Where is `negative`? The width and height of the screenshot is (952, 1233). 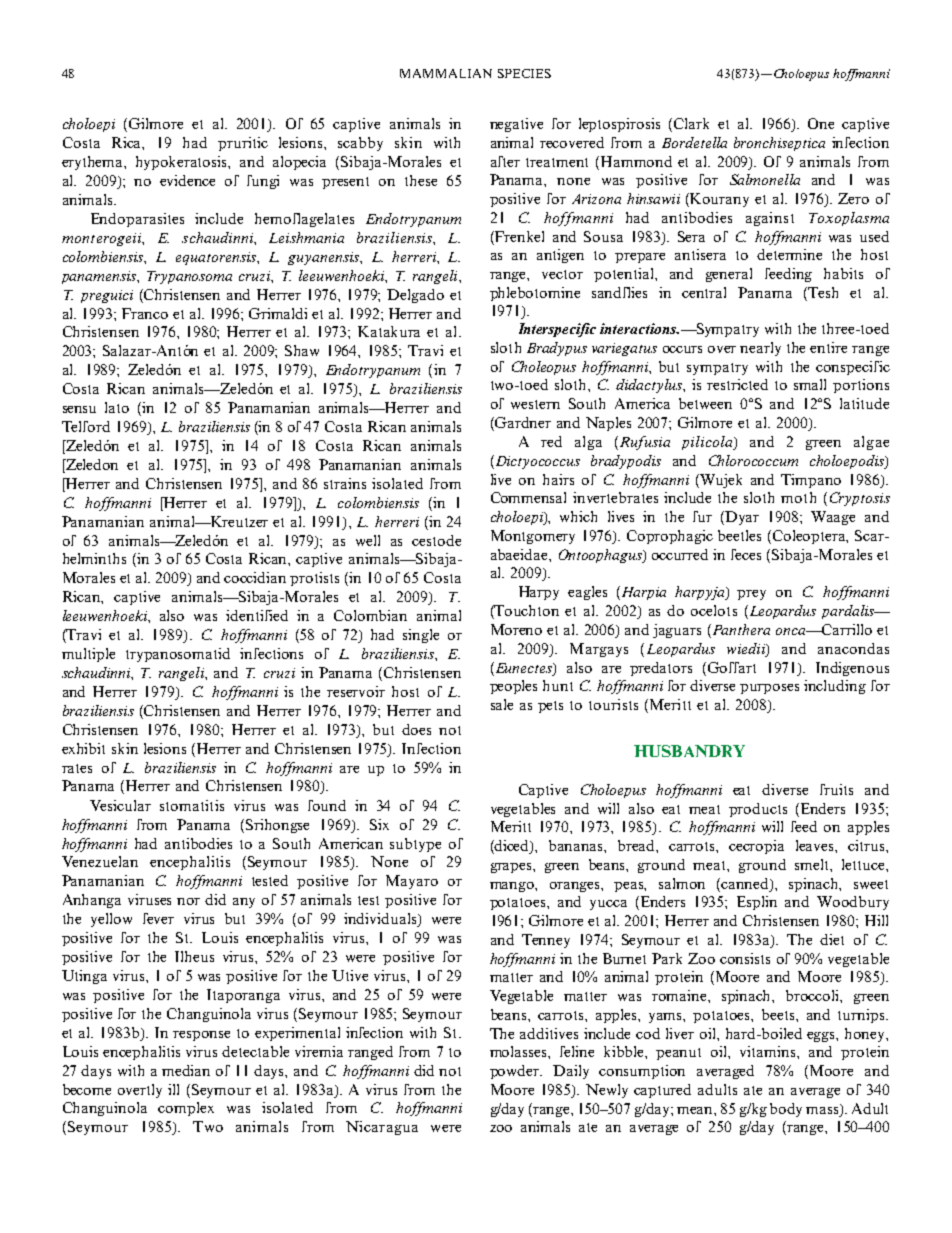 negative is located at coordinates (516, 125).
